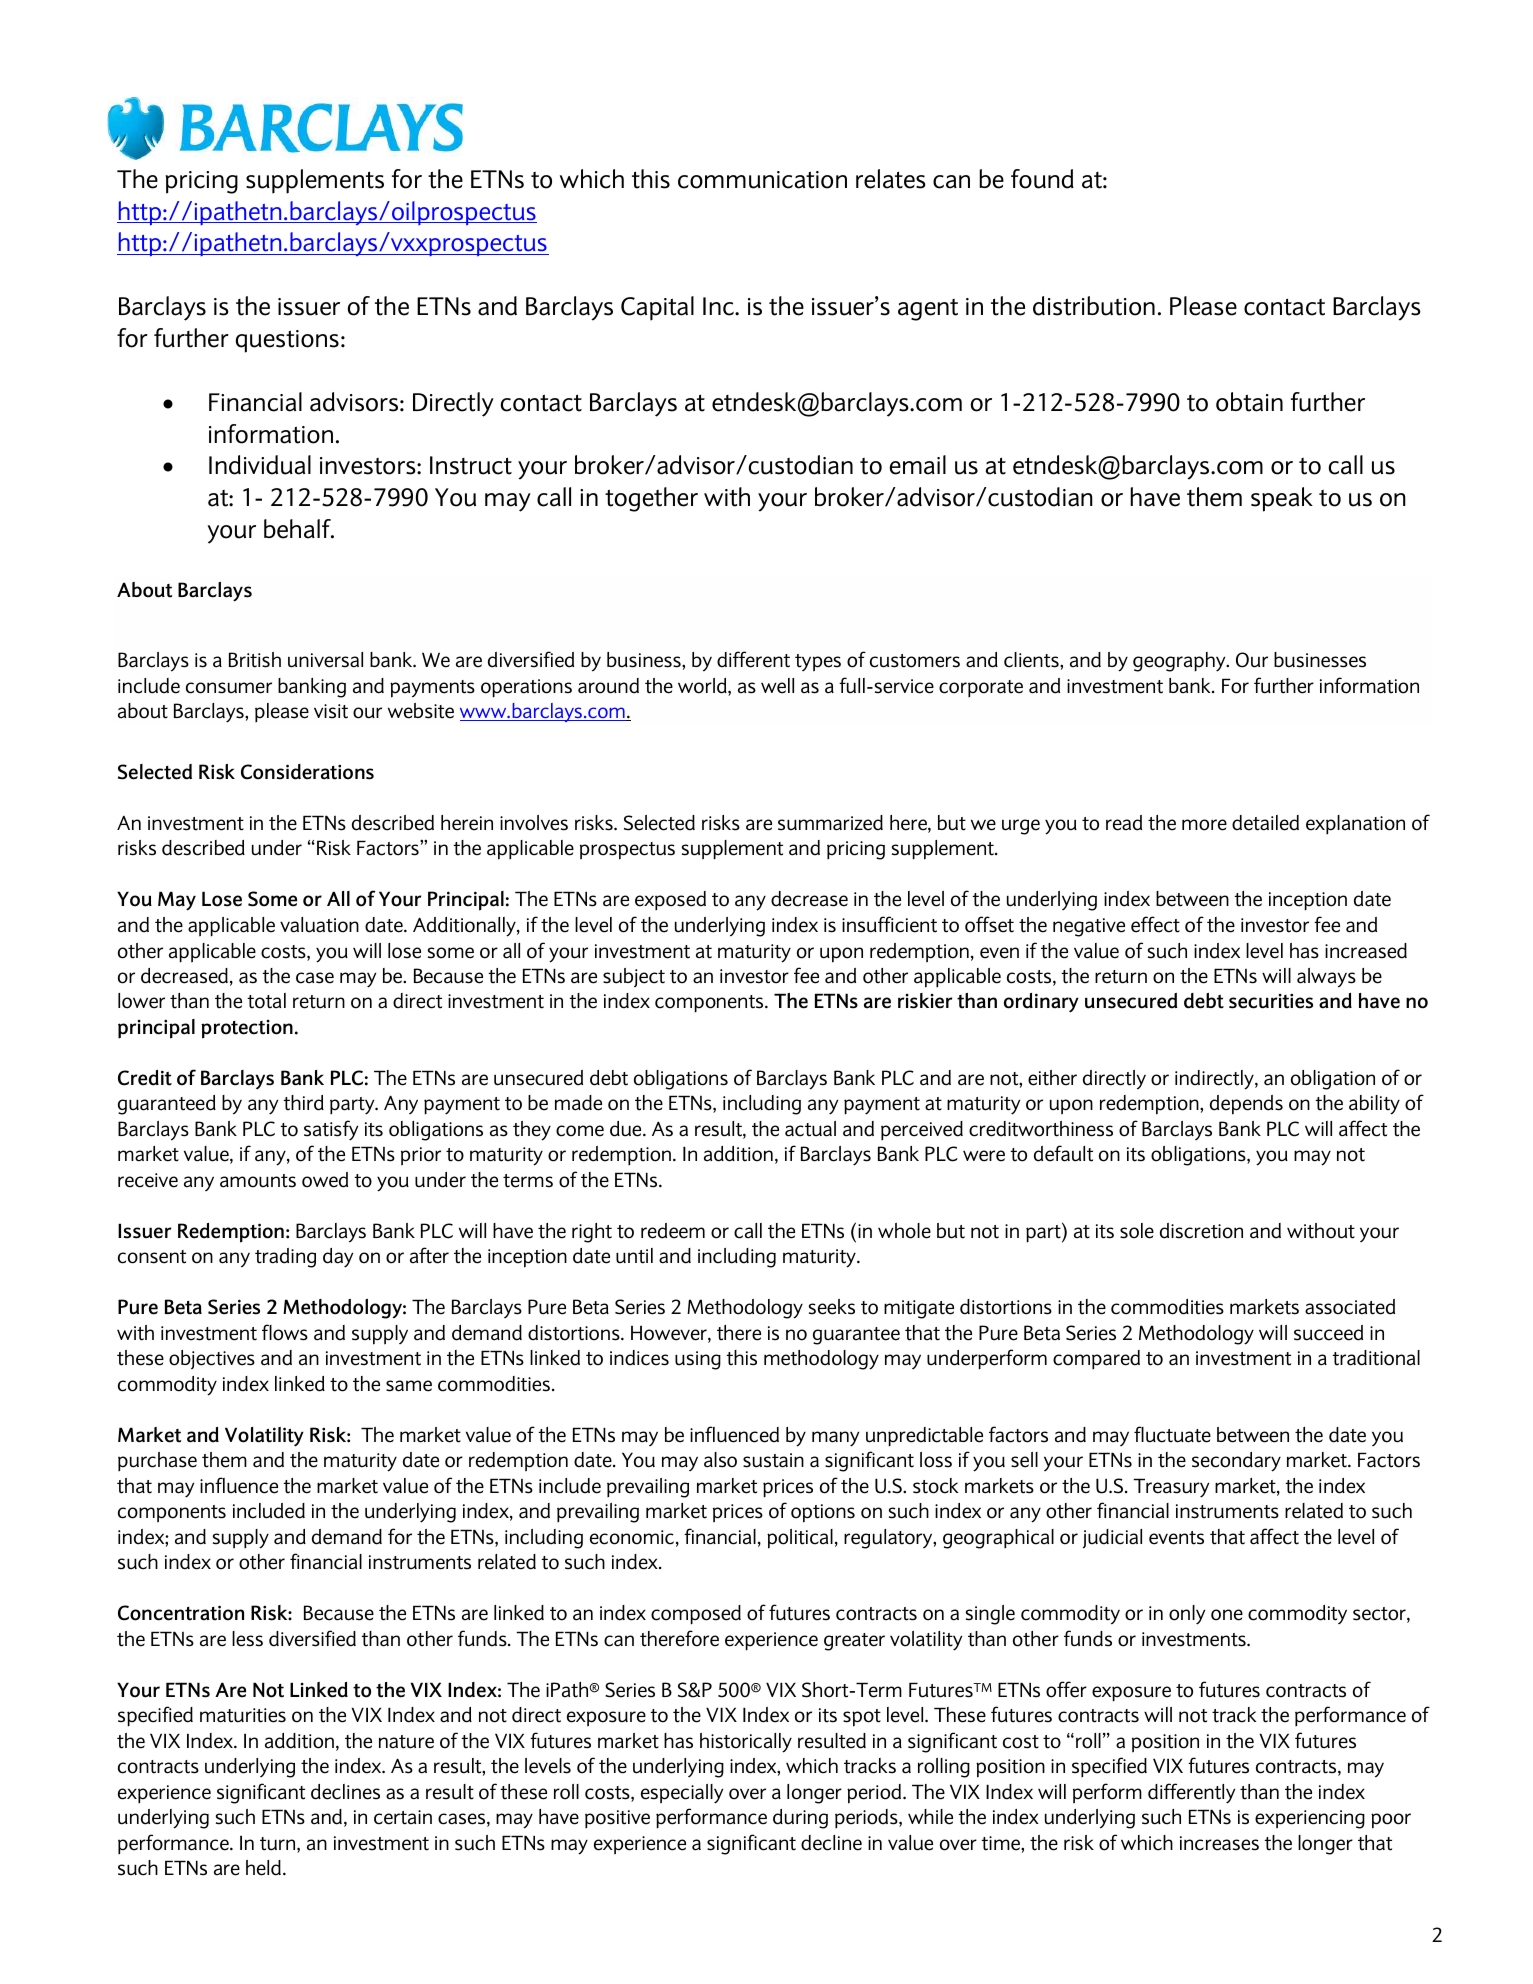  Describe the element at coordinates (818, 663) in the screenshot. I see `types` at that location.
